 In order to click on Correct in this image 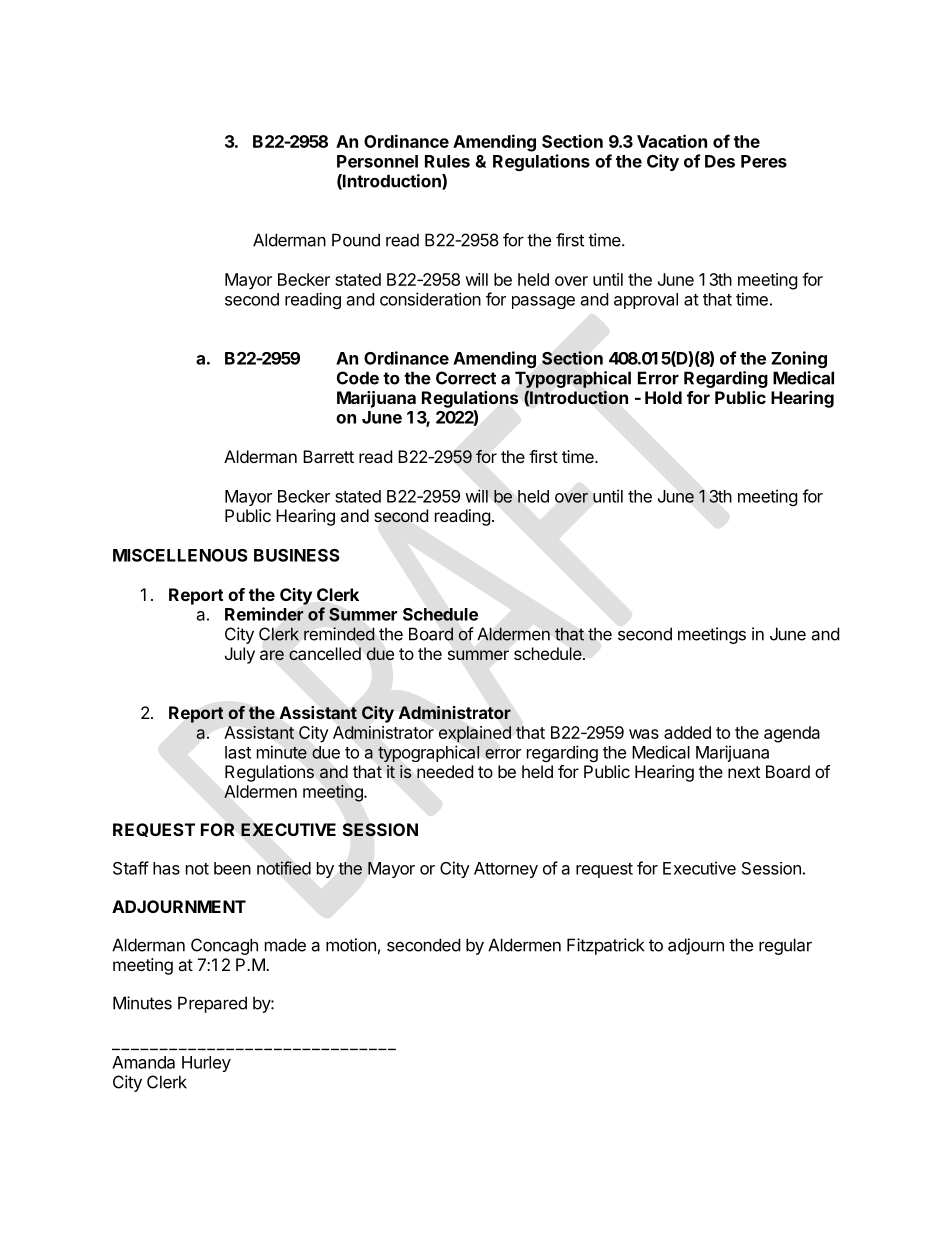, I will do `click(466, 378)`.
